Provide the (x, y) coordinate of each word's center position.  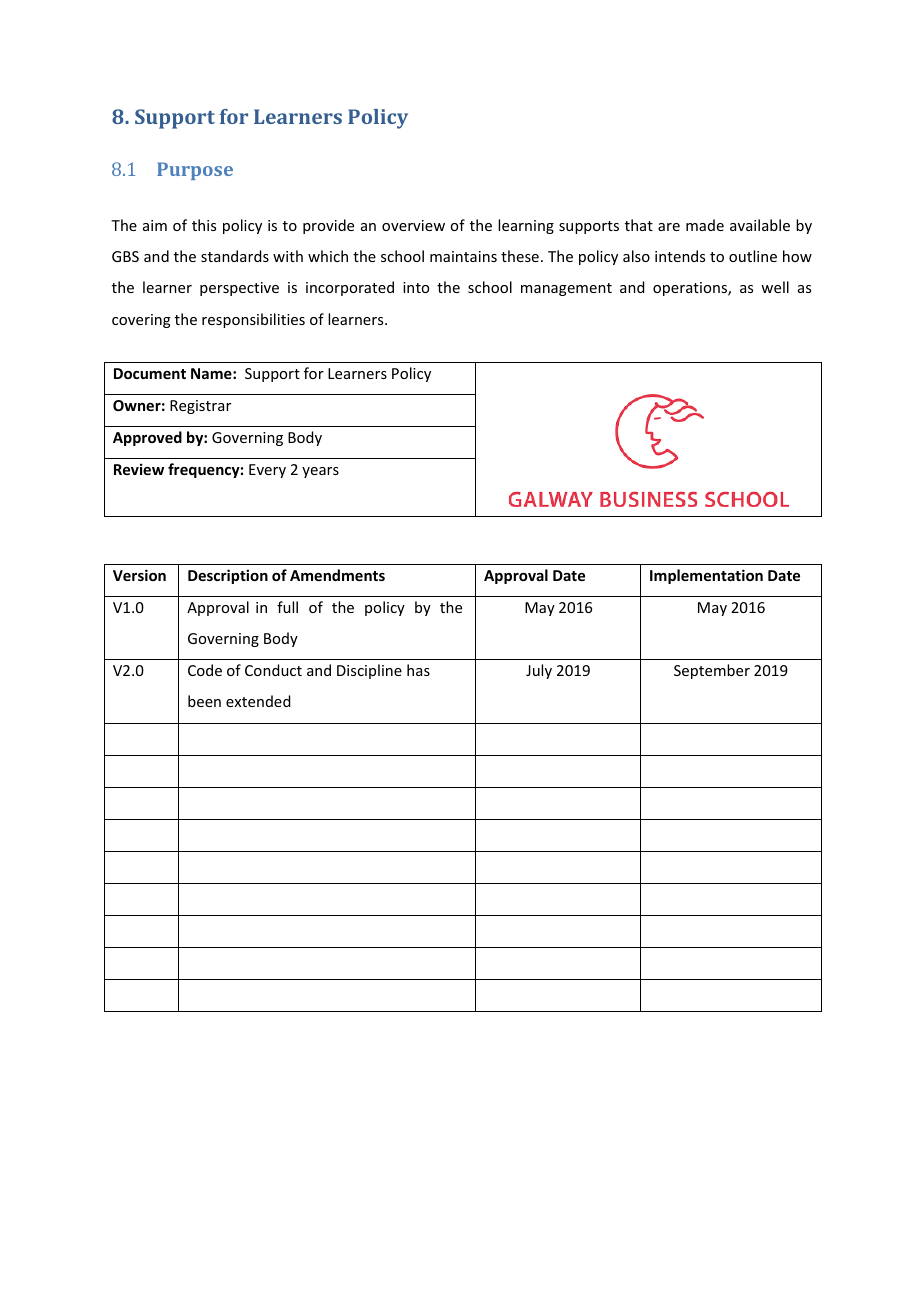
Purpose (195, 171)
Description (228, 576)
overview (413, 225)
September (712, 671)
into (416, 287)
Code (205, 670)
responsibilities (253, 320)
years (320, 472)
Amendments (337, 575)
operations (691, 289)
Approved (147, 438)
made (705, 225)
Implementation (706, 576)
